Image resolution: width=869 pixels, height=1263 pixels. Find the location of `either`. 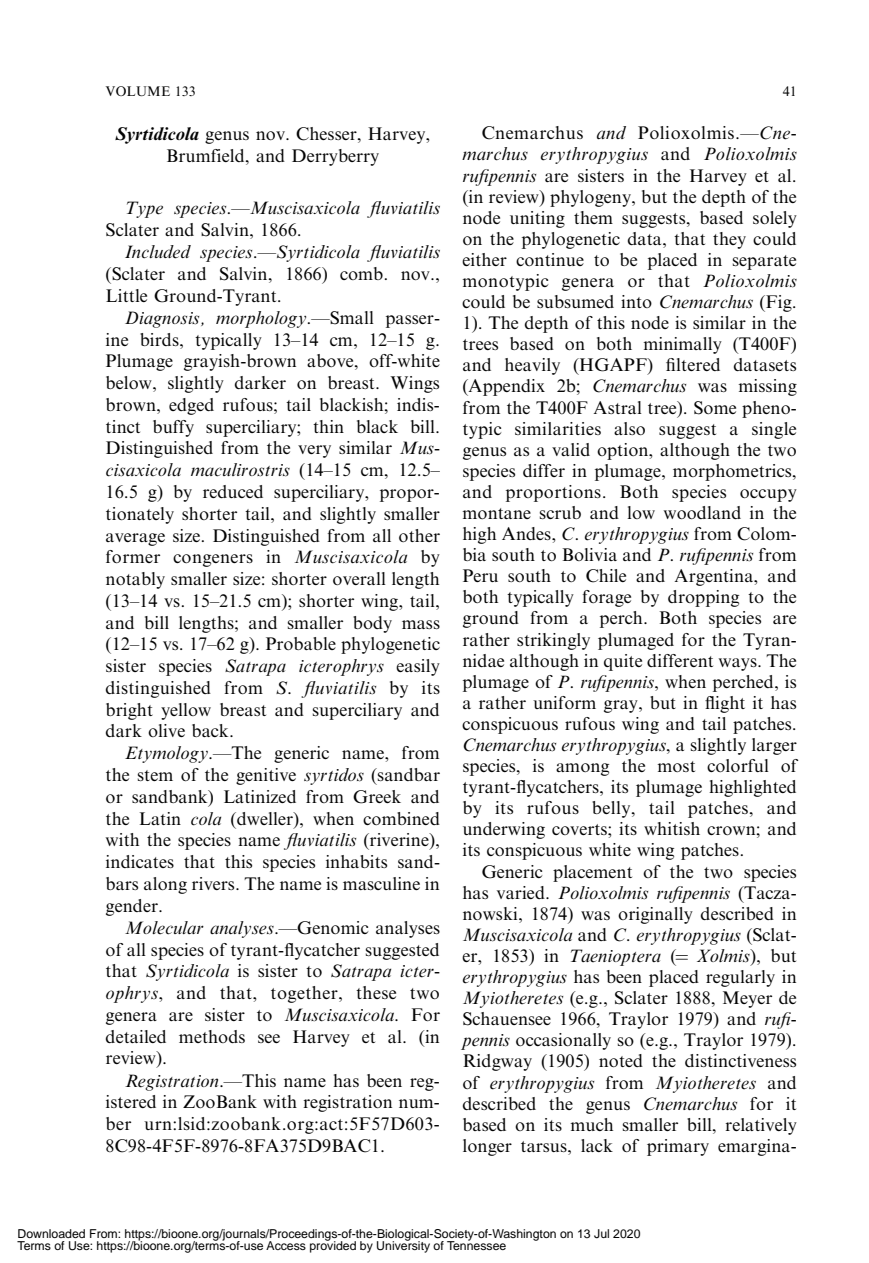

either is located at coordinates (484, 259).
